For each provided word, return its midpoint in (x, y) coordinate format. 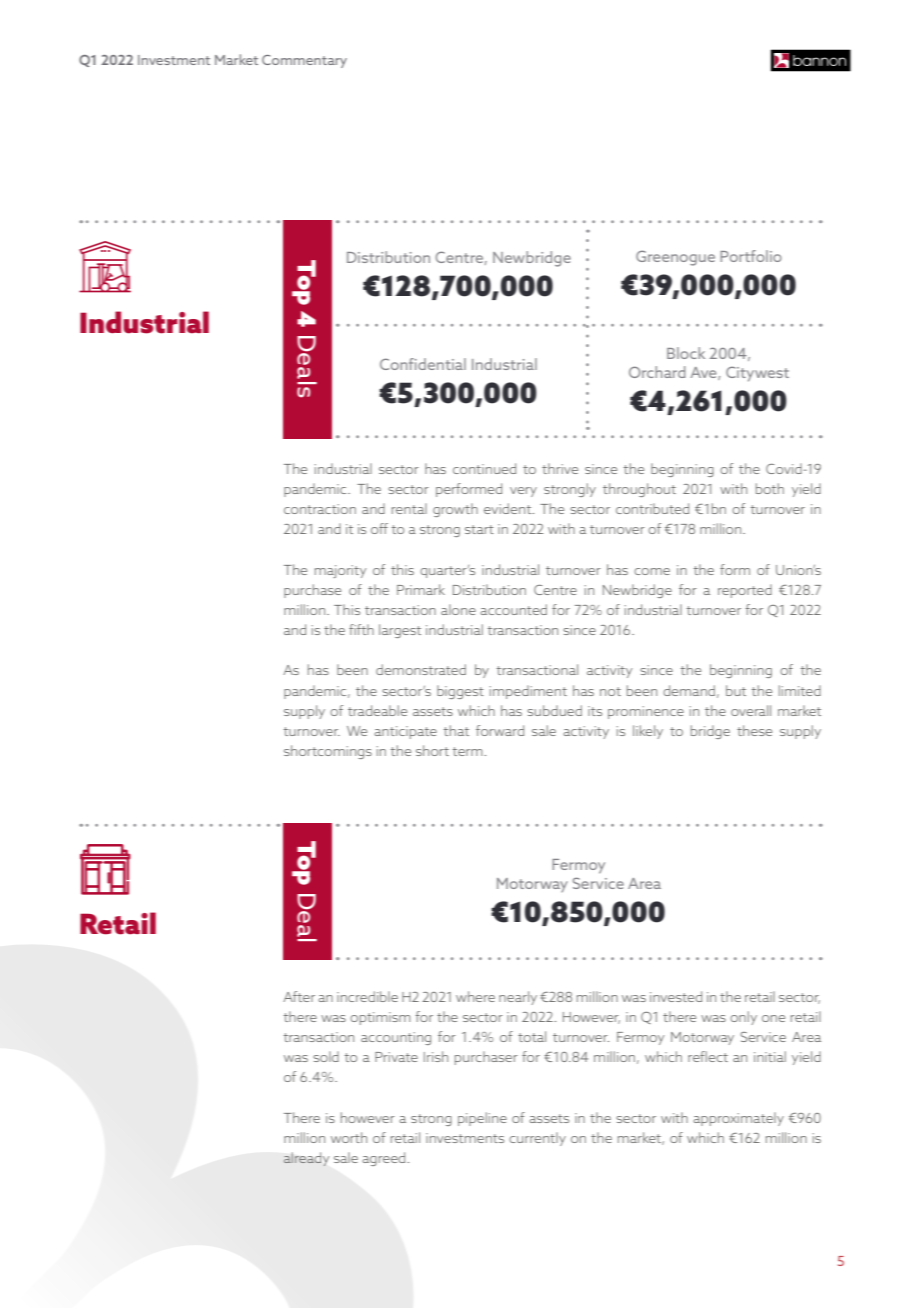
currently (537, 1139)
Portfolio (751, 256)
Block (686, 353)
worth (349, 1137)
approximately (738, 1119)
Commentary (304, 61)
